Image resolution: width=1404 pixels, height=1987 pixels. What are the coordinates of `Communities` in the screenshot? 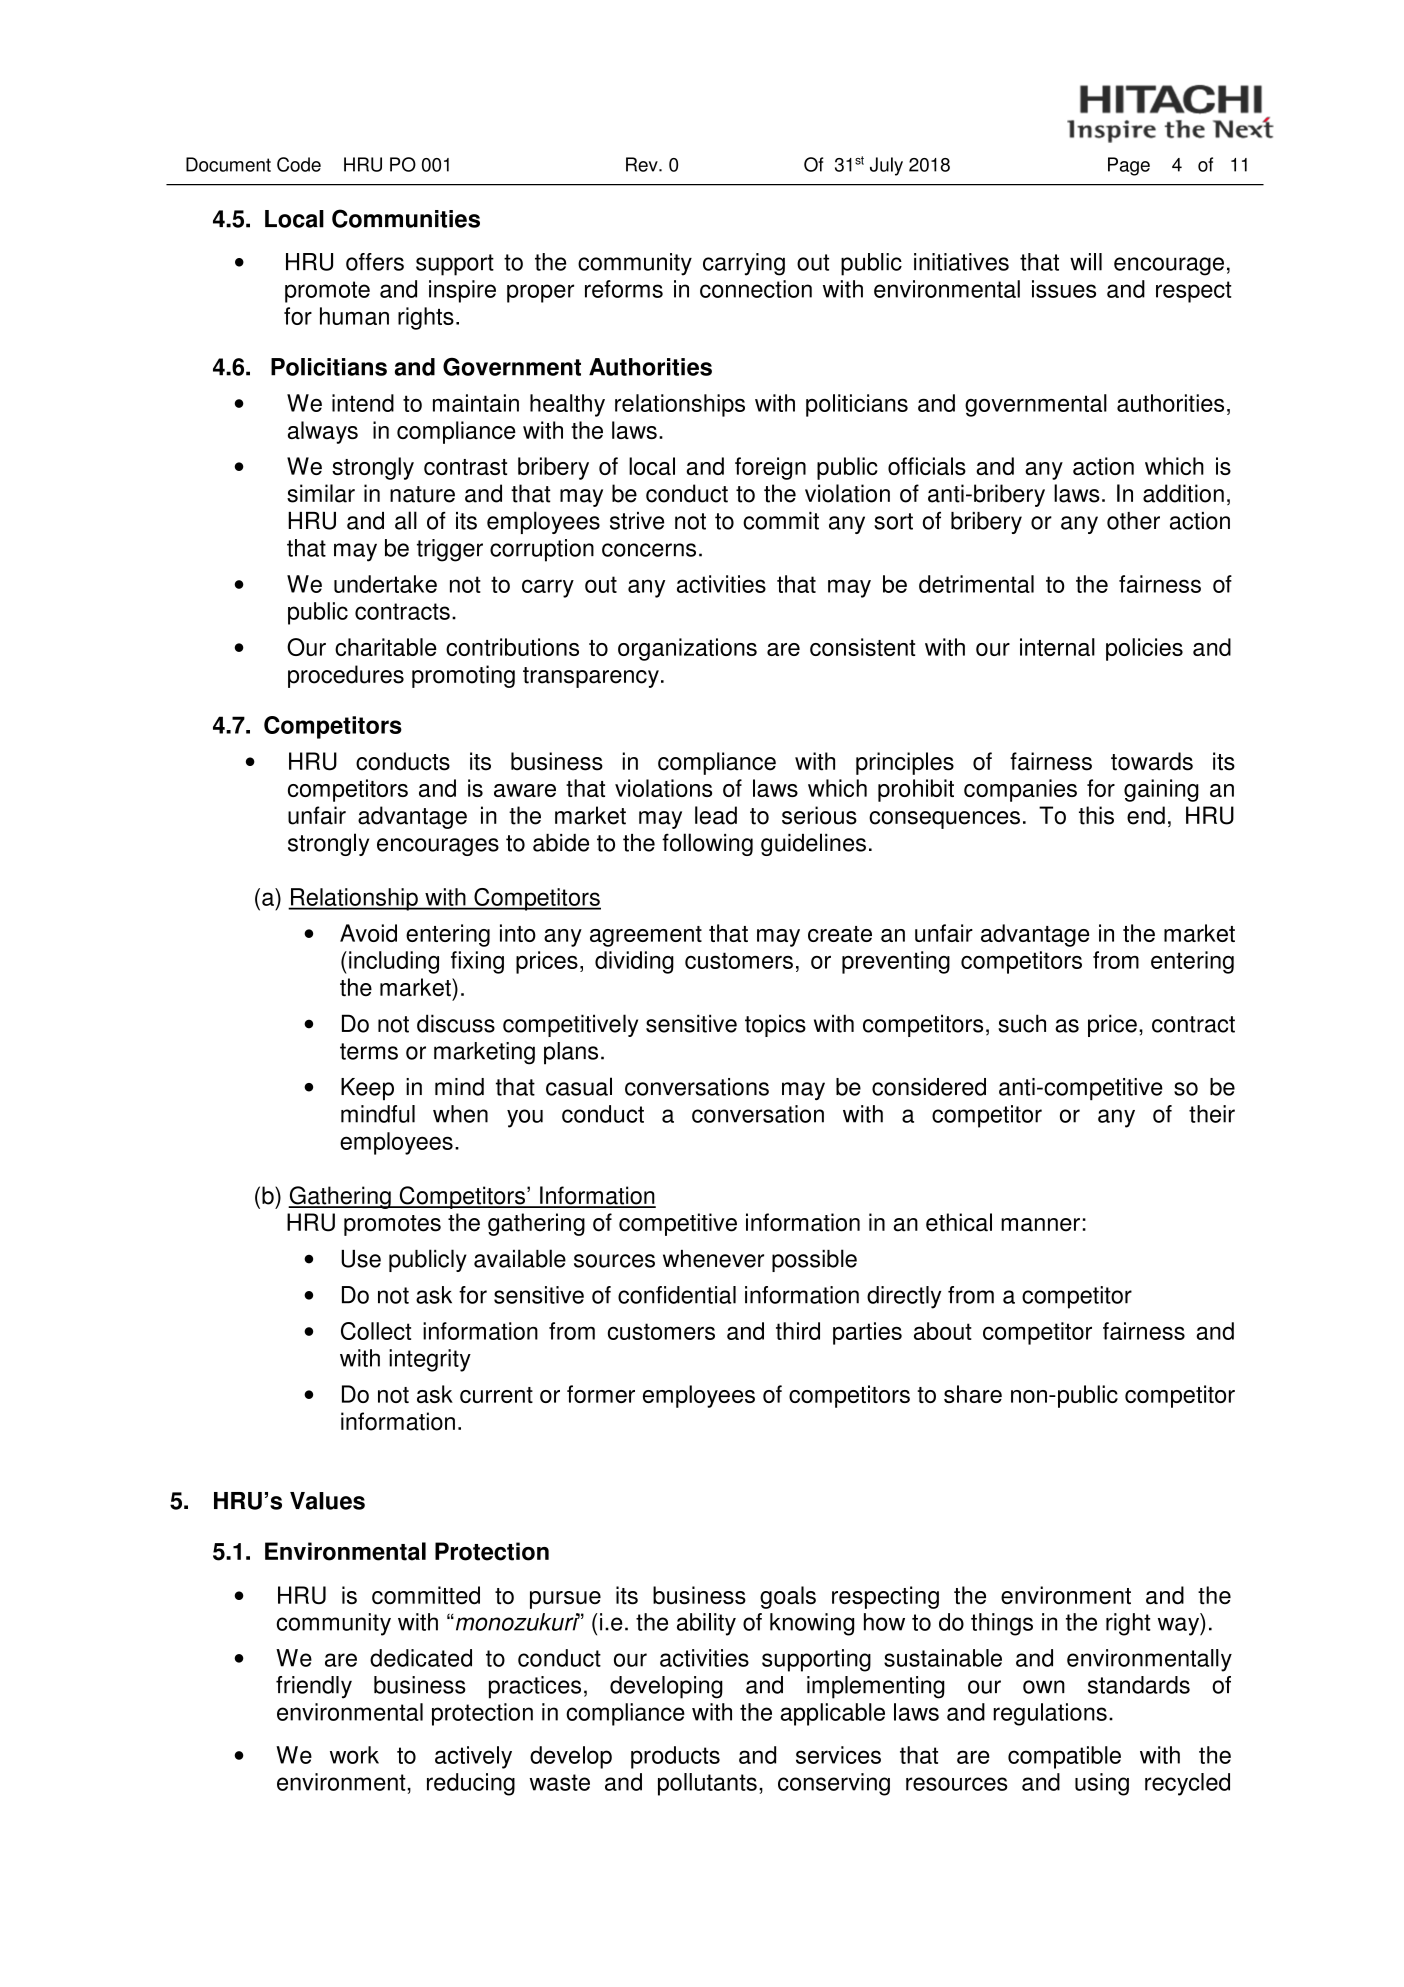 It's located at (406, 218).
